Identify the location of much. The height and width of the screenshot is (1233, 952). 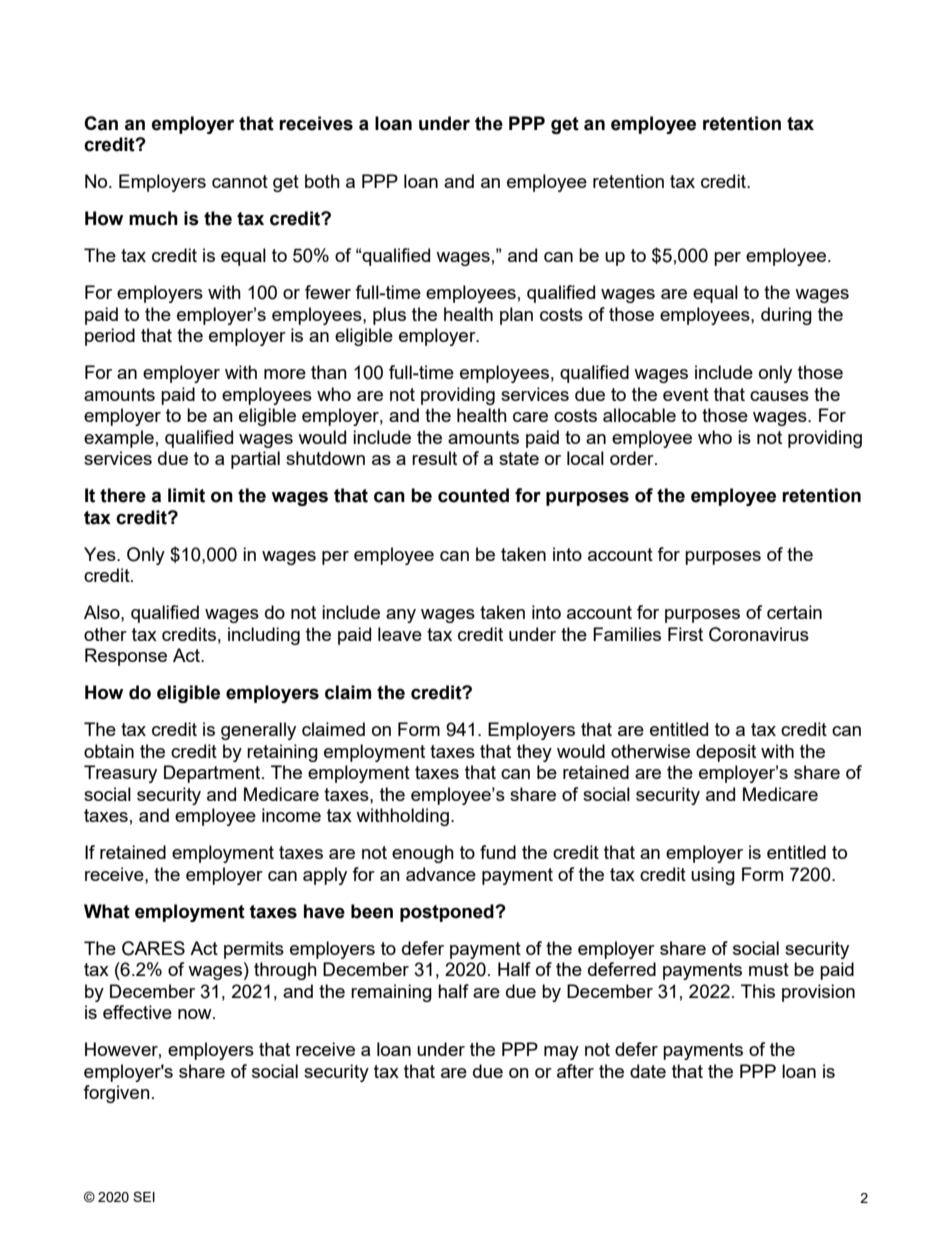
(153, 218).
